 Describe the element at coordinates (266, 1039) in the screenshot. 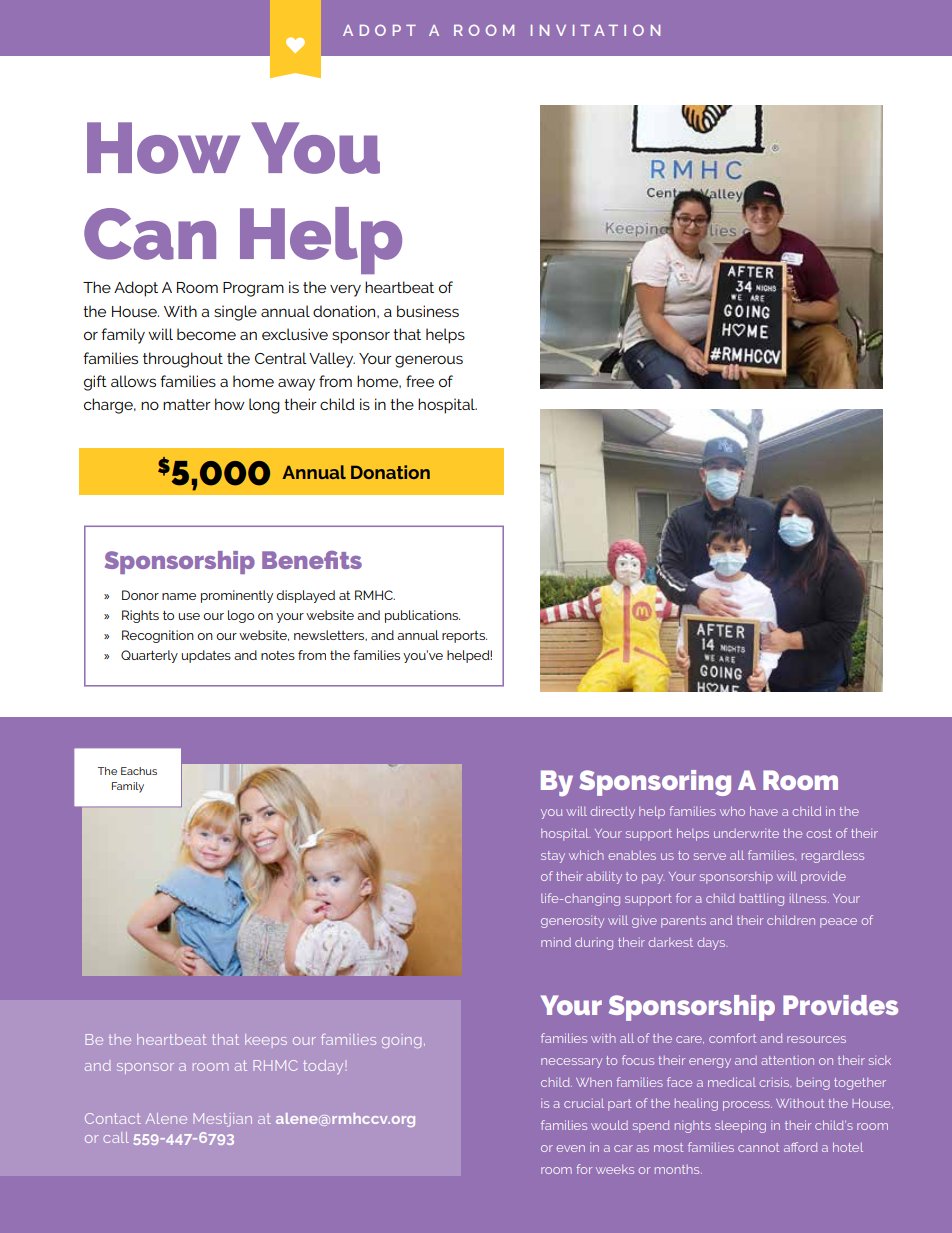

I see `keeps` at that location.
